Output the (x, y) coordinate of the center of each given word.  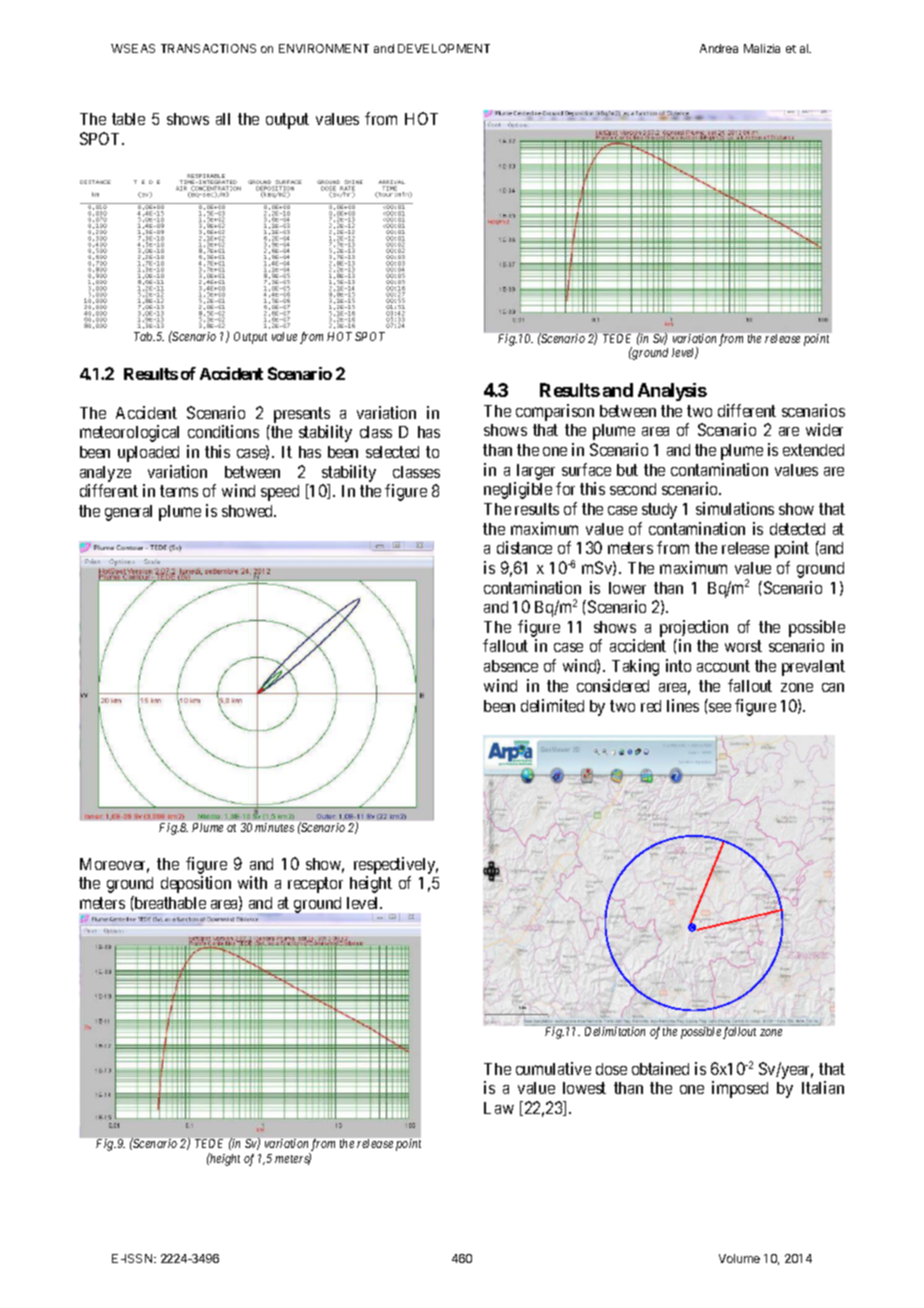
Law (499, 1108)
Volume (739, 1258)
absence (511, 666)
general (128, 513)
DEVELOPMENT (444, 48)
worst (743, 646)
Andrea (719, 48)
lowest (584, 1088)
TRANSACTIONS (208, 48)
